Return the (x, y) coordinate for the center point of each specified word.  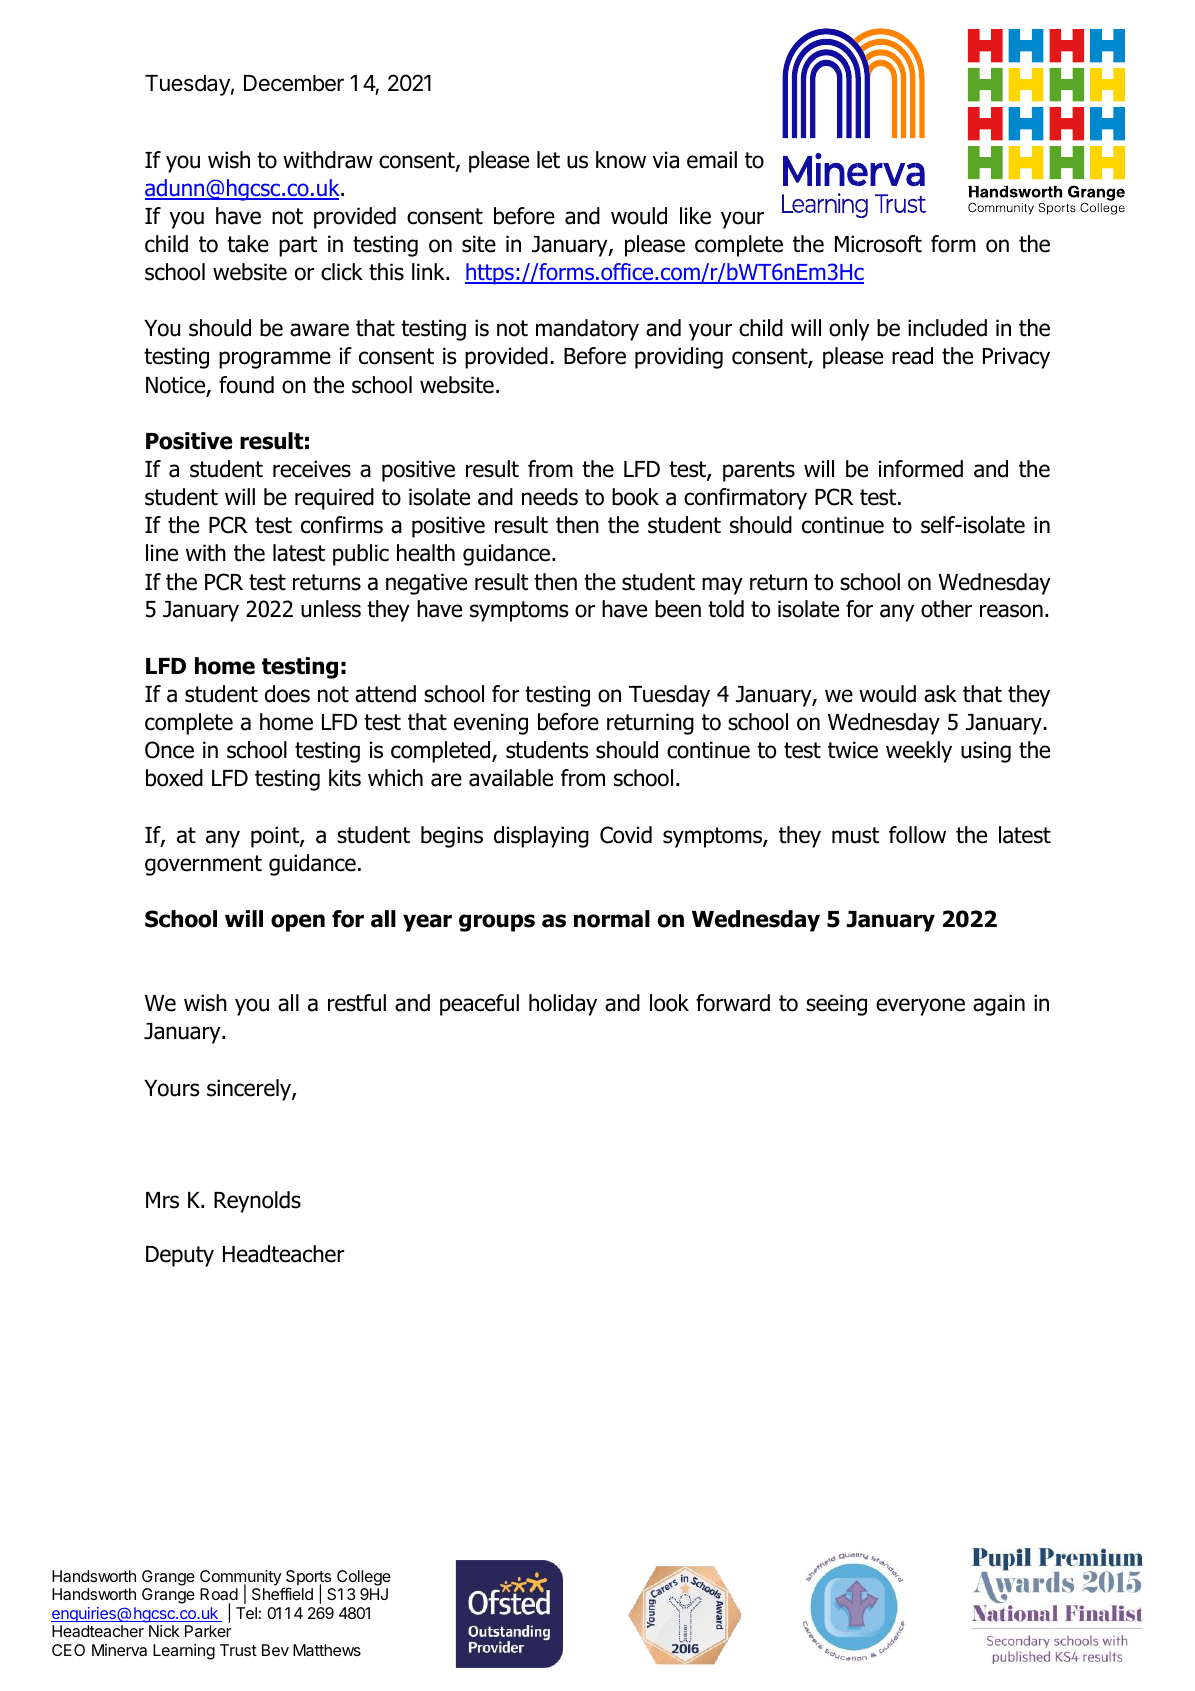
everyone (920, 1007)
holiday (563, 1005)
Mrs (162, 1200)
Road (219, 1594)
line (162, 553)
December (294, 83)
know (621, 160)
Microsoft (878, 244)
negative (426, 584)
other (946, 609)
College (364, 1578)
